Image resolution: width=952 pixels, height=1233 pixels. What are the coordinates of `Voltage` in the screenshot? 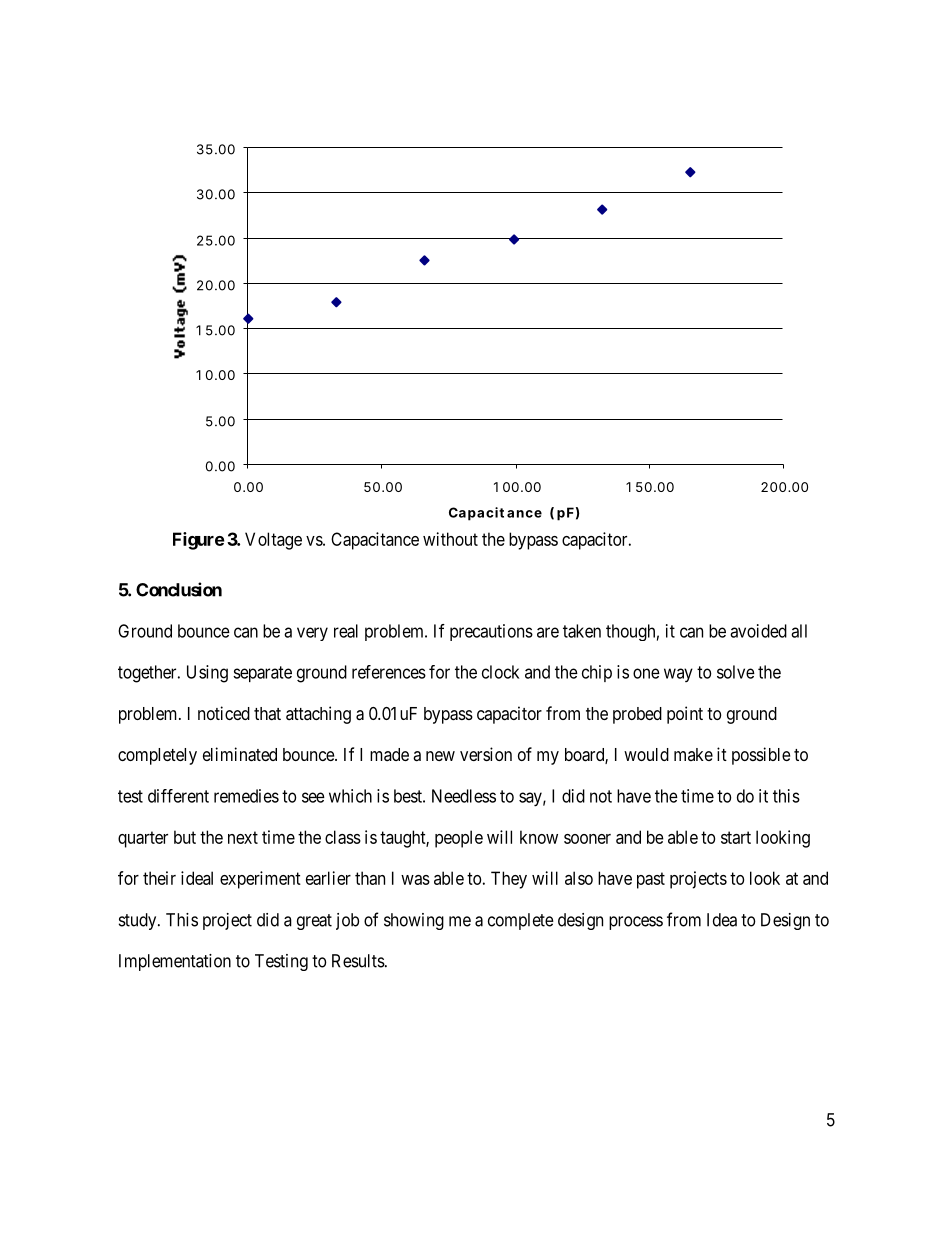 It's located at (273, 541).
